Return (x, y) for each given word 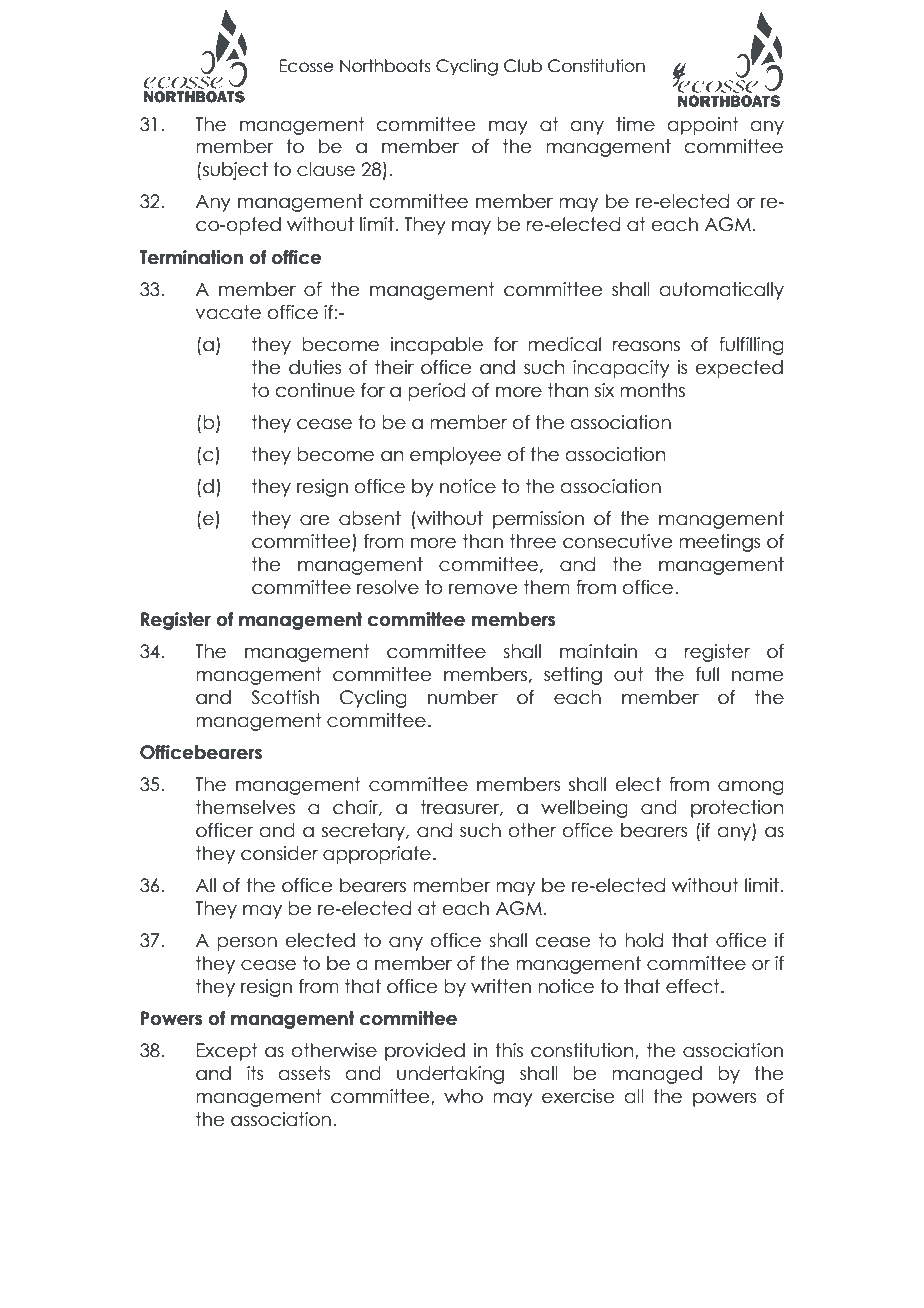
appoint (703, 126)
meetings (719, 543)
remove (483, 589)
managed (657, 1075)
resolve (388, 587)
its (255, 1073)
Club (523, 66)
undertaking (450, 1075)
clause (326, 169)
